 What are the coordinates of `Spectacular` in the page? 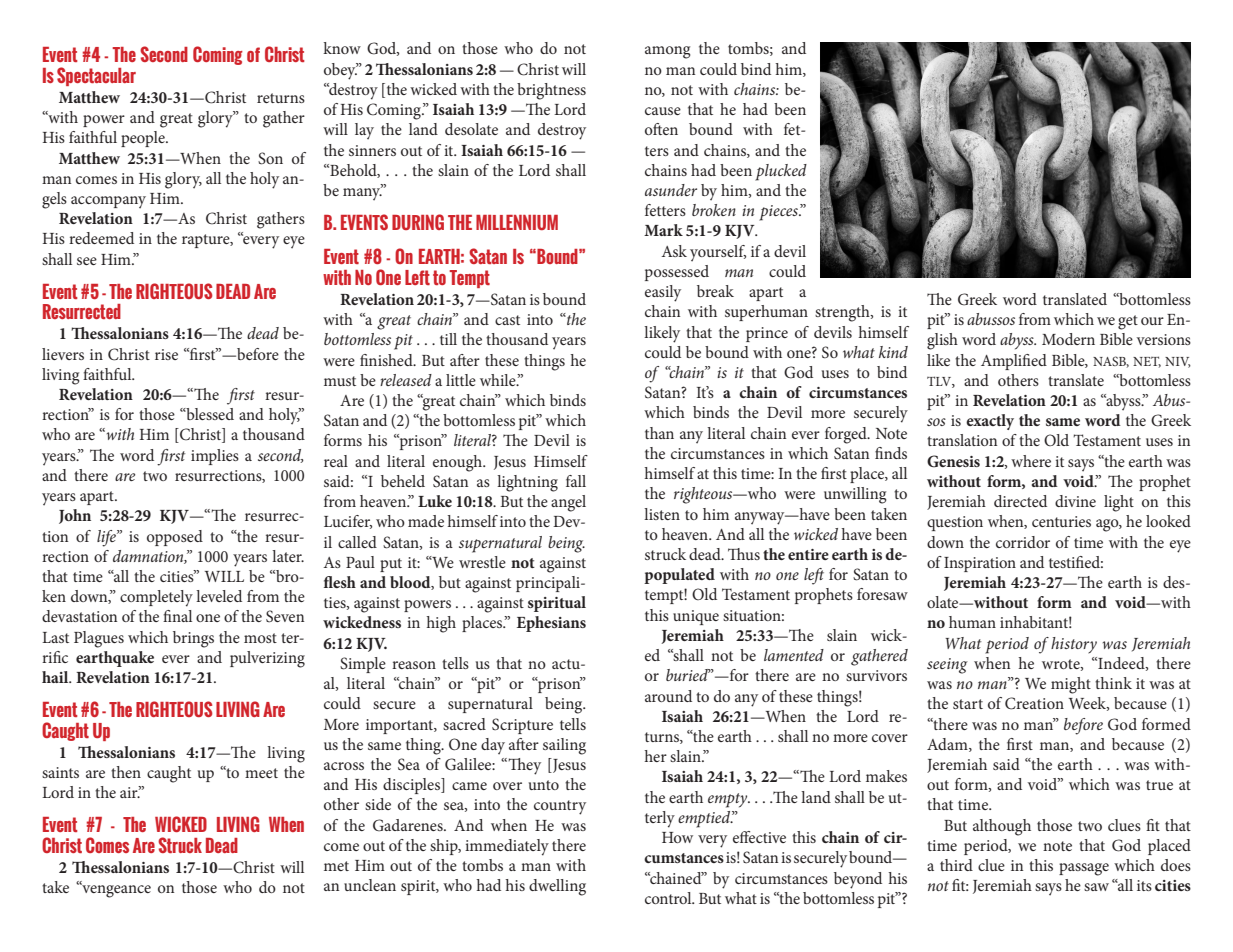 It's located at (96, 76).
